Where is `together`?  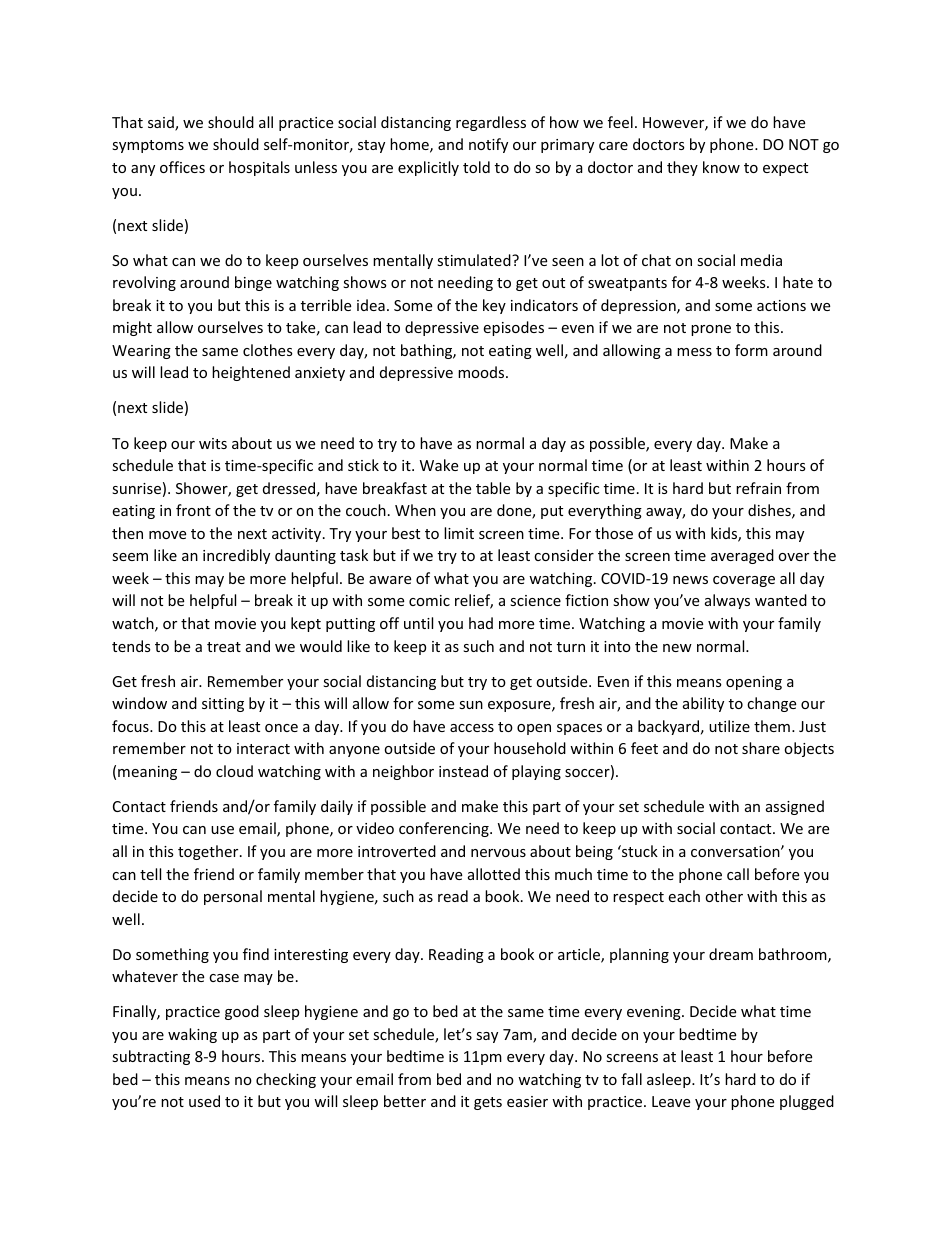 together is located at coordinates (209, 852).
